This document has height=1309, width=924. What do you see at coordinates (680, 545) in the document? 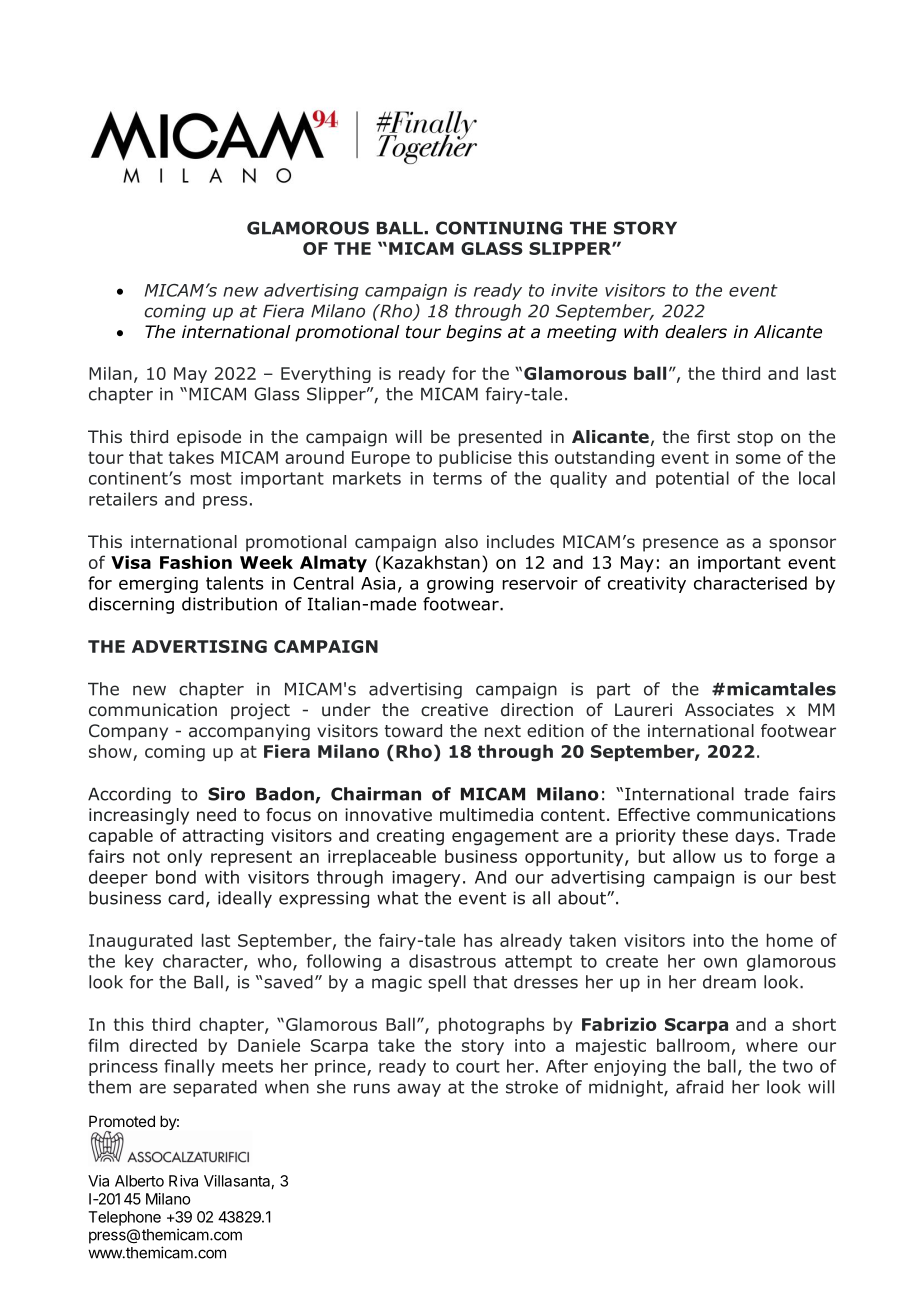
I see `presence` at bounding box center [680, 545].
